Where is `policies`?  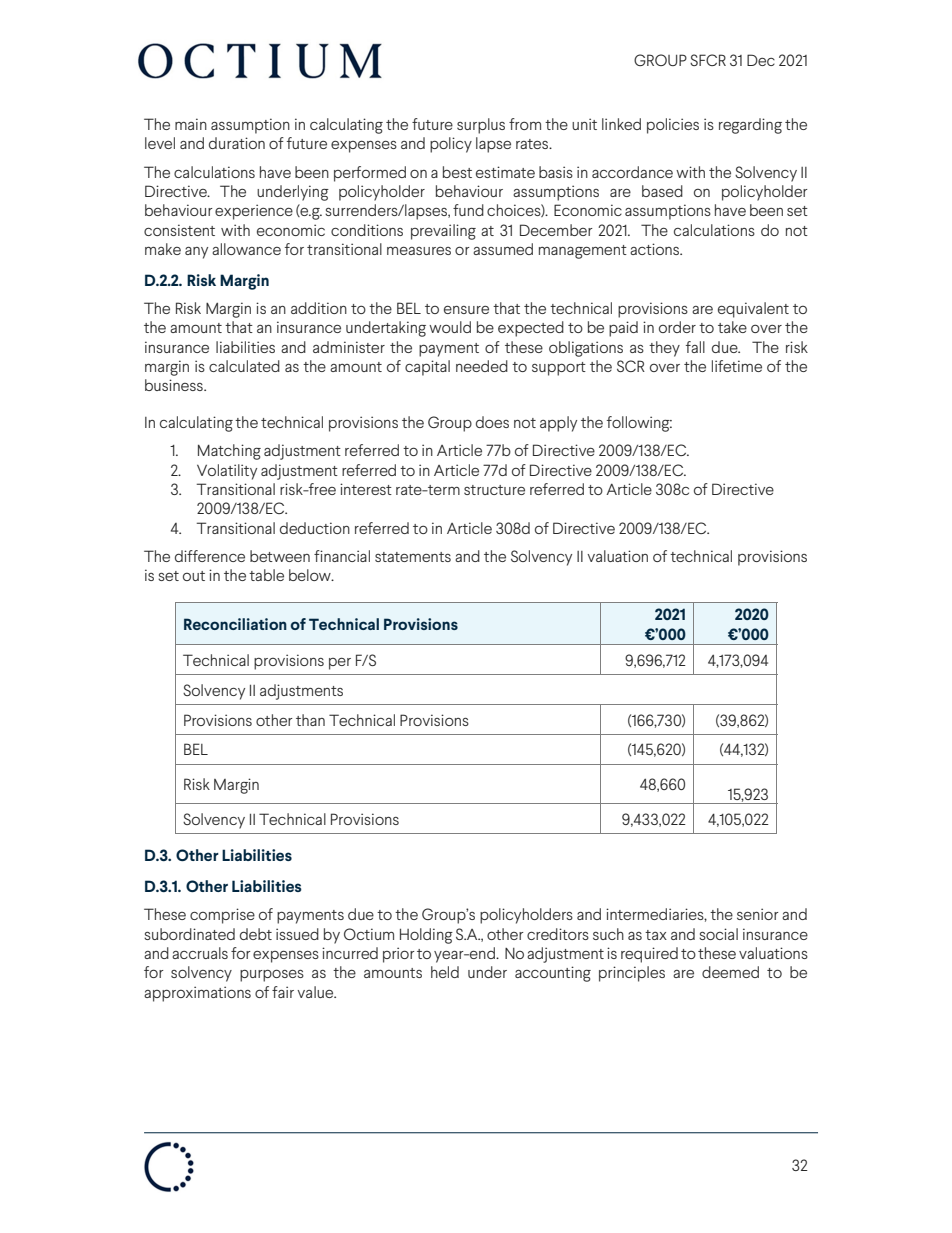
policies is located at coordinates (673, 126).
